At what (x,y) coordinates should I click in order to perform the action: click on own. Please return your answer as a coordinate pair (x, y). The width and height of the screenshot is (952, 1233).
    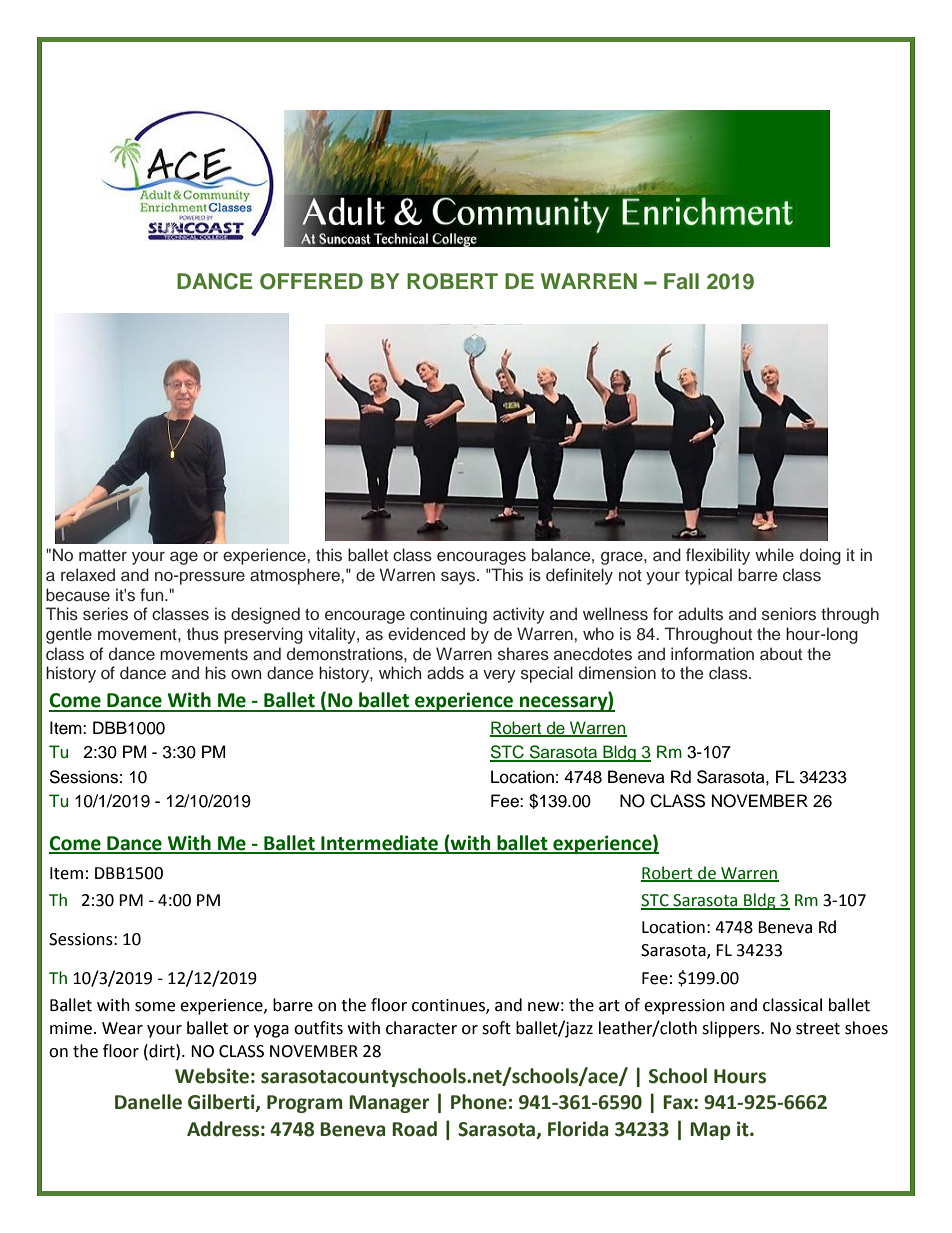
    Looking at the image, I should click on (246, 674).
